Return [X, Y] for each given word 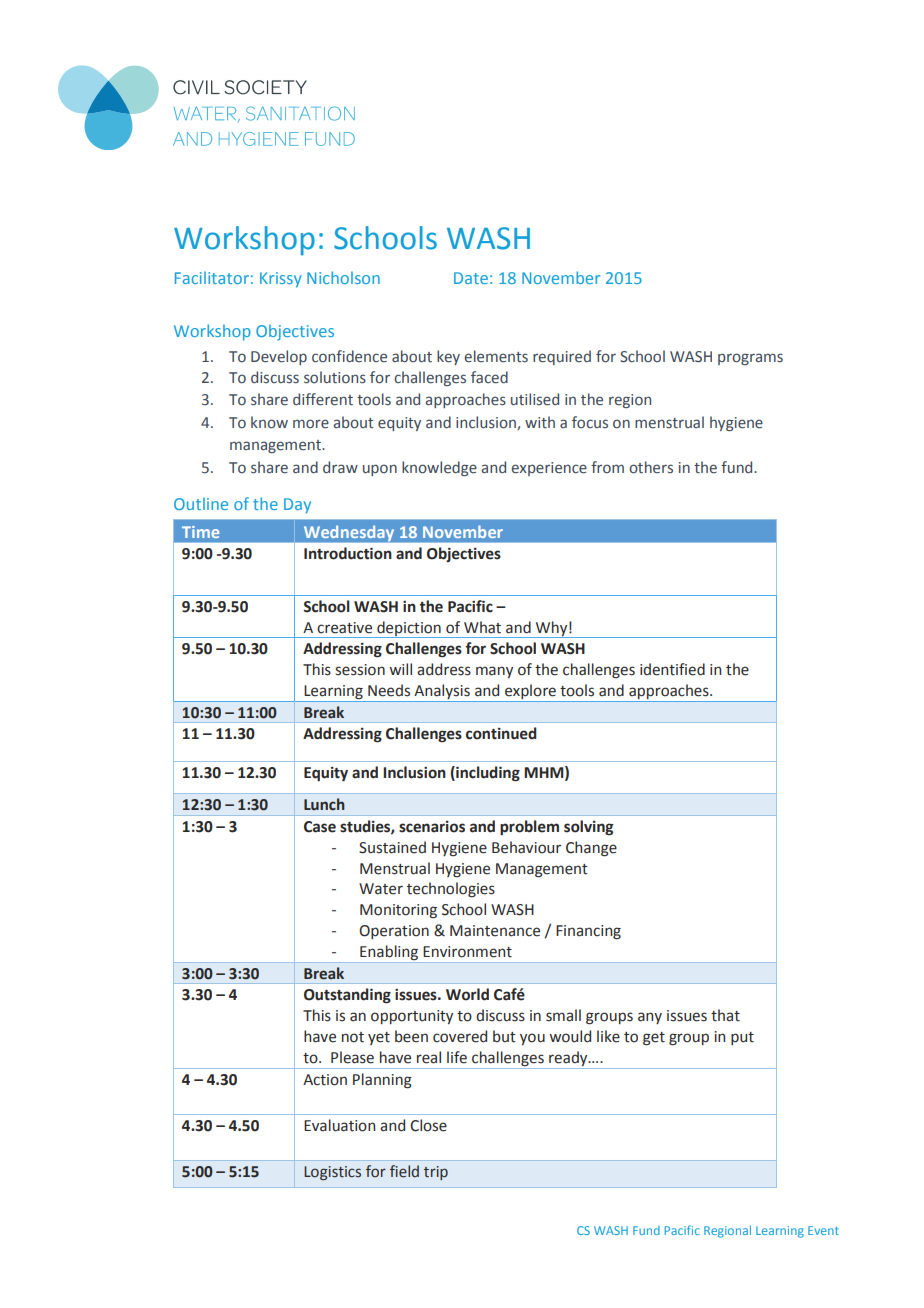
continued [501, 733]
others [651, 467]
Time [200, 532]
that [725, 1015]
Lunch [324, 804]
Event [823, 1230]
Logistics [332, 1173]
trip [436, 1173]
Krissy [281, 280]
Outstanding [347, 996]
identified [672, 669]
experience [549, 469]
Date [471, 278]
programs [750, 359]
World [467, 994]
